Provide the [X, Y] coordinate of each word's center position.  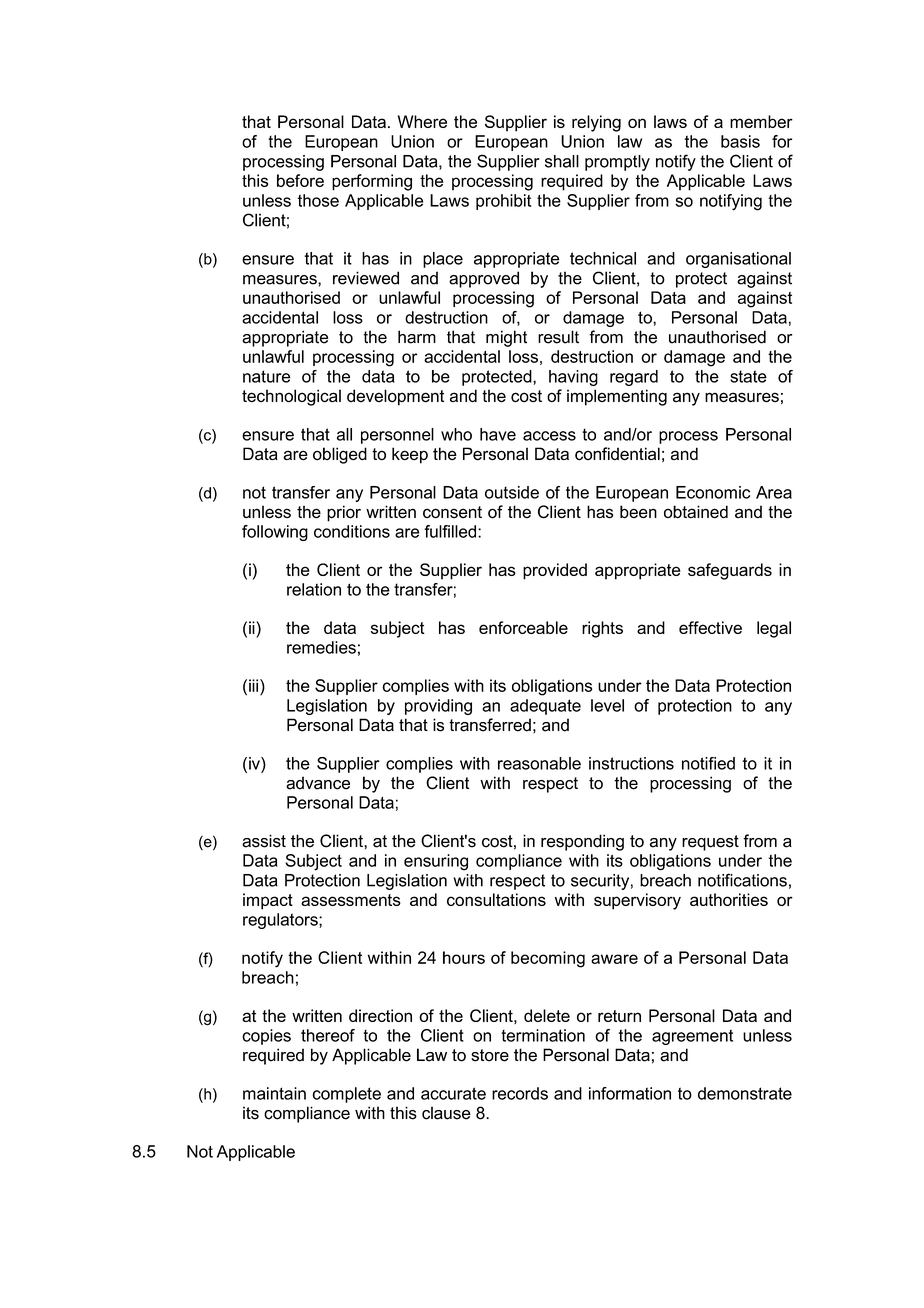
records [520, 1093]
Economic [713, 492]
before [300, 180]
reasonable [539, 763]
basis [740, 141]
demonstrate [745, 1093]
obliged [340, 455]
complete [346, 1095]
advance [318, 783]
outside [512, 492]
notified [708, 763]
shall [562, 161]
